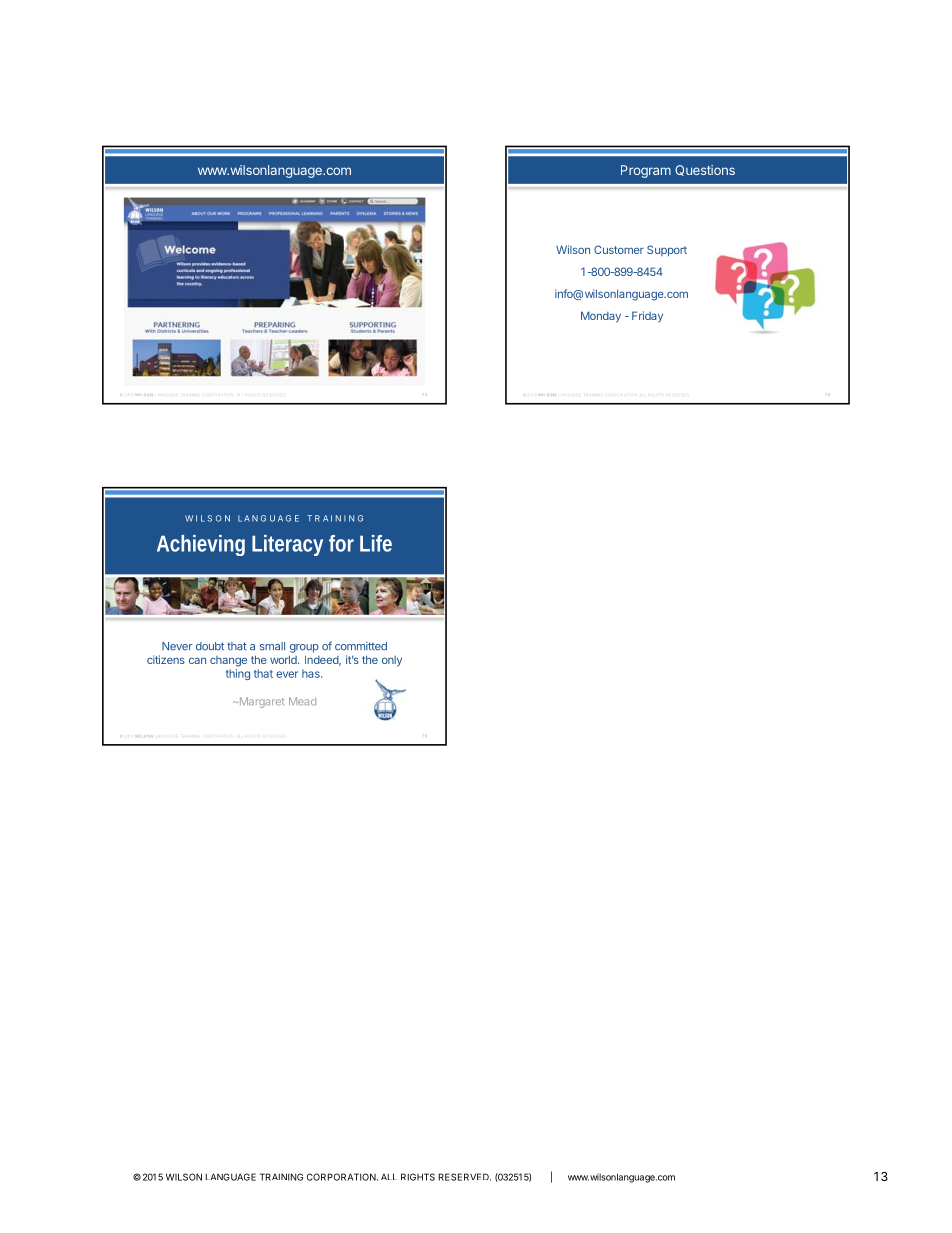  I want to click on only, so click(392, 661).
